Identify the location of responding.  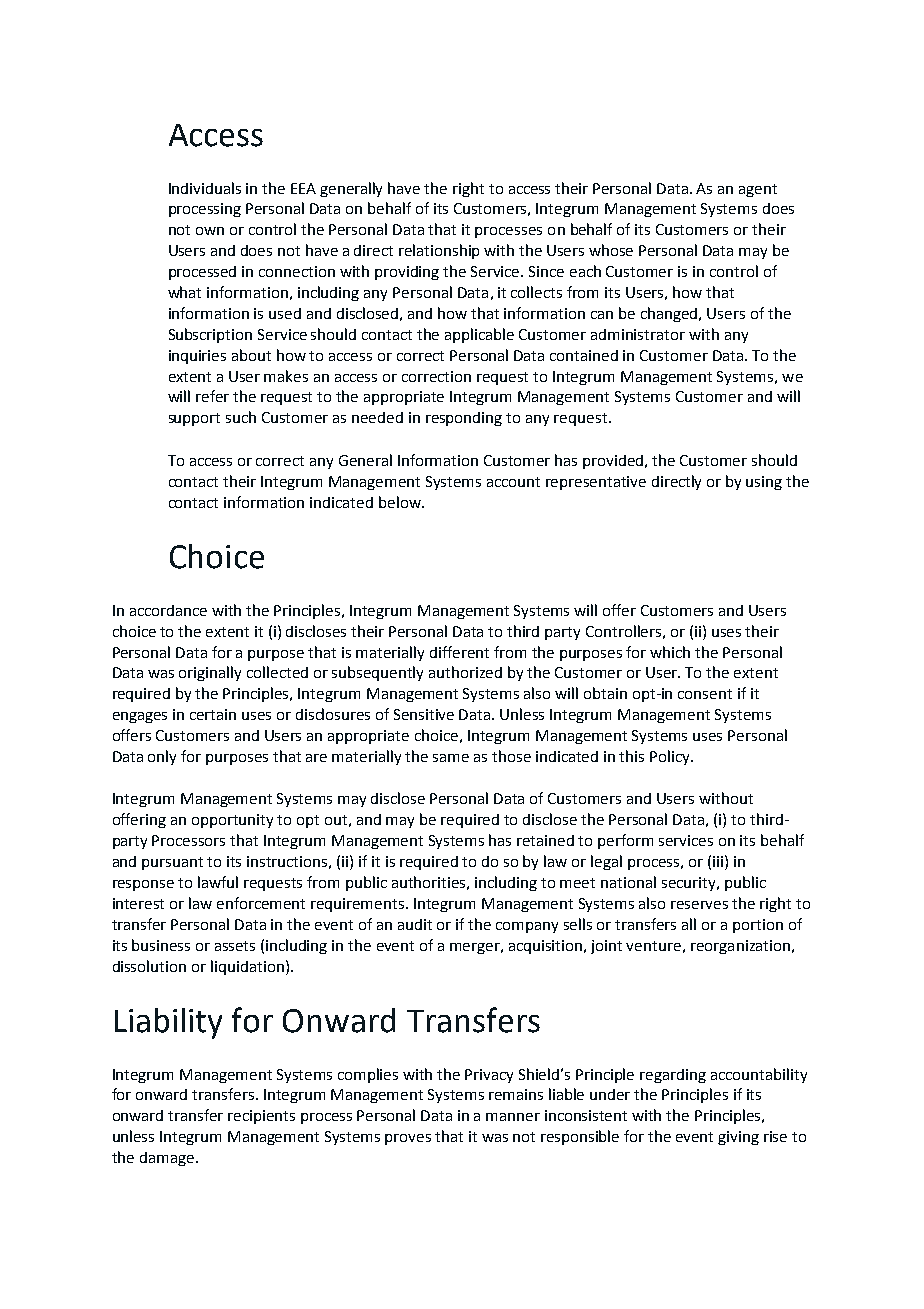
(464, 419).
